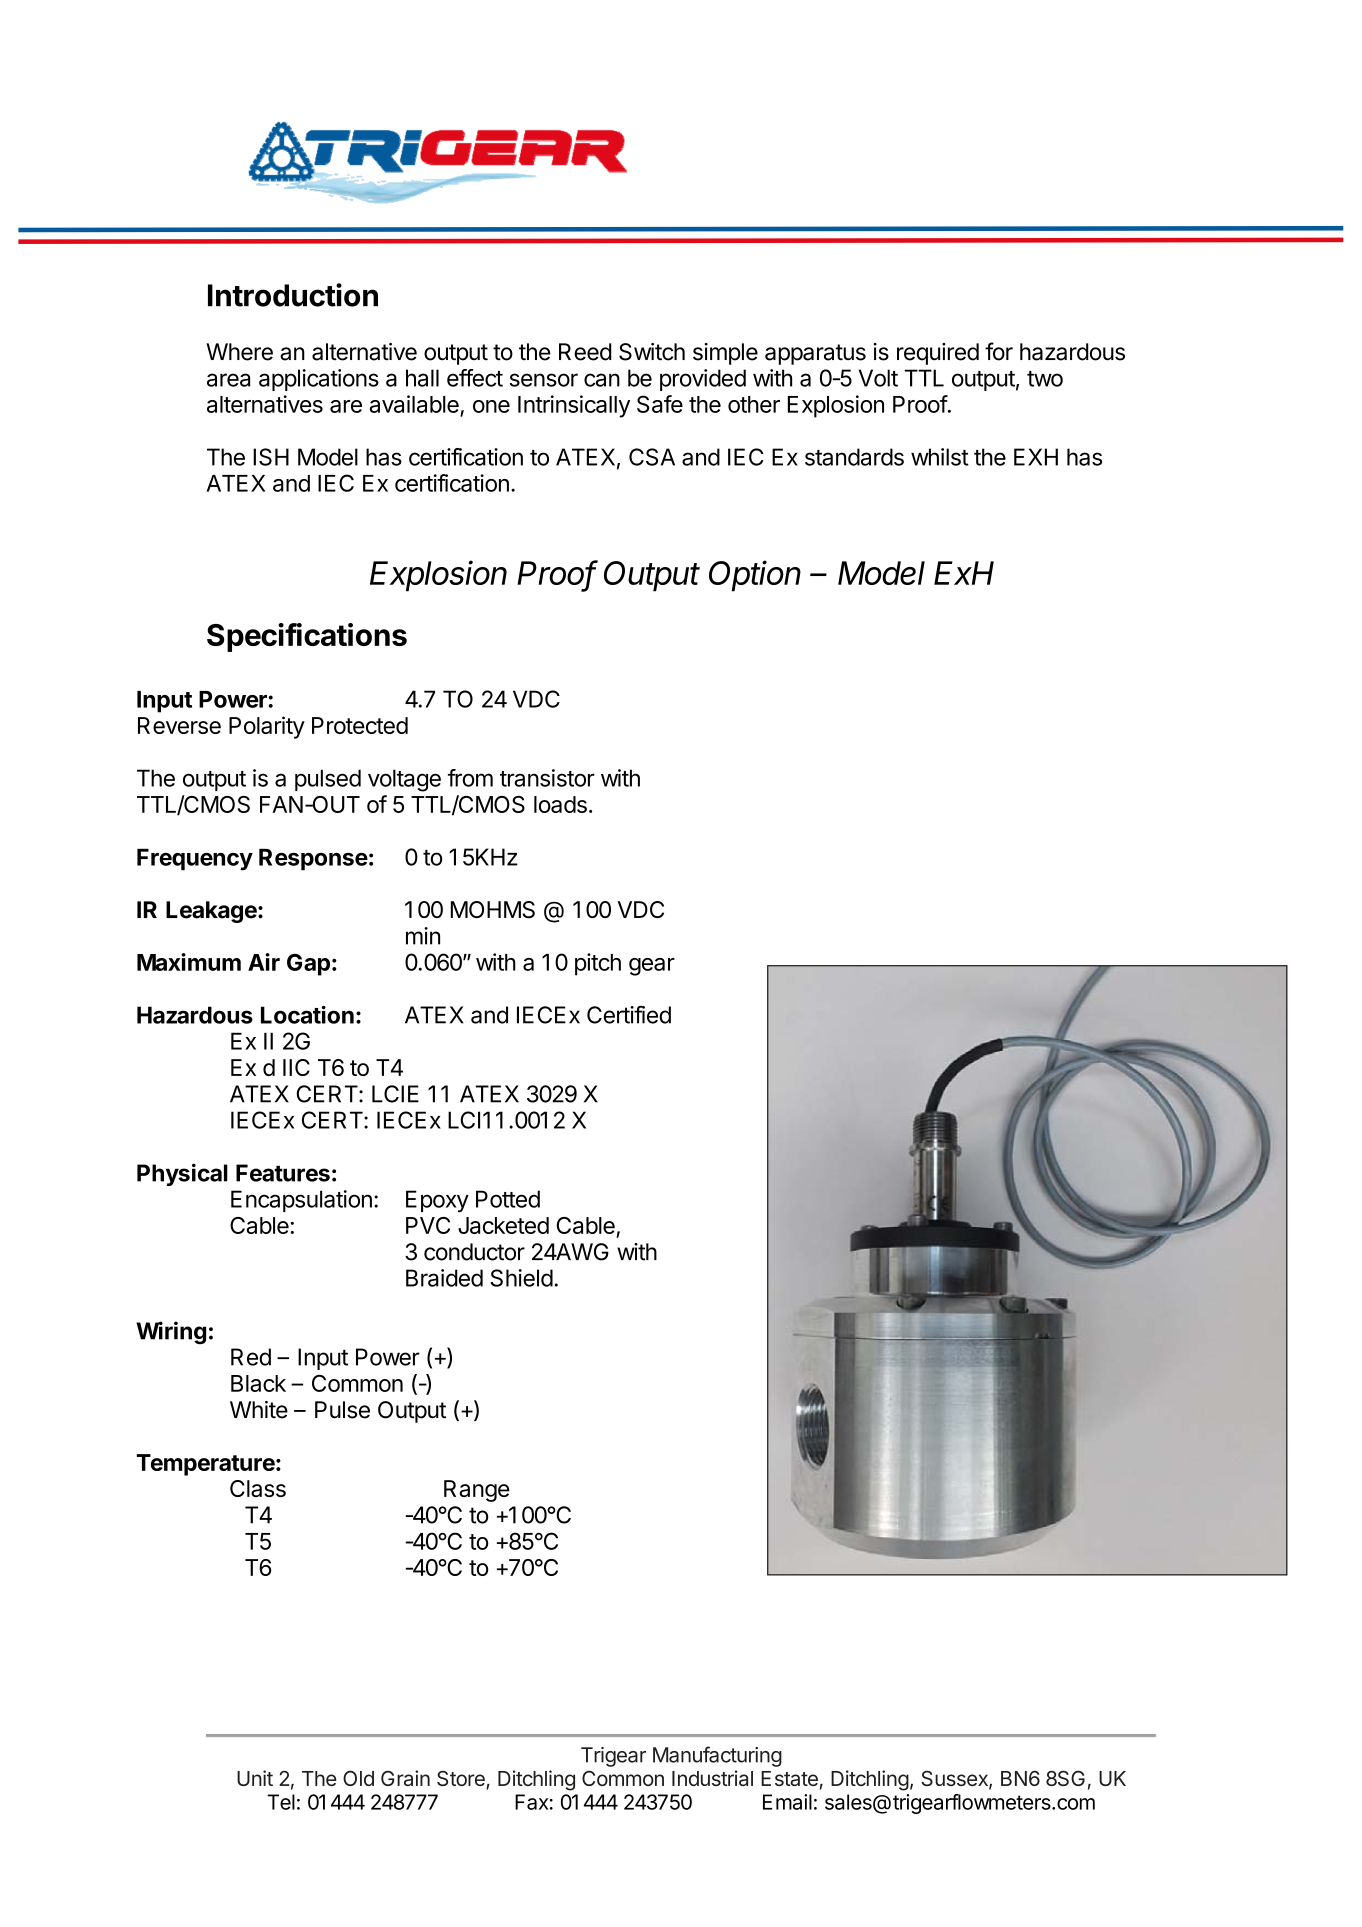 This image has width=1362, height=1927. Describe the element at coordinates (938, 354) in the image. I see `required` at that location.
